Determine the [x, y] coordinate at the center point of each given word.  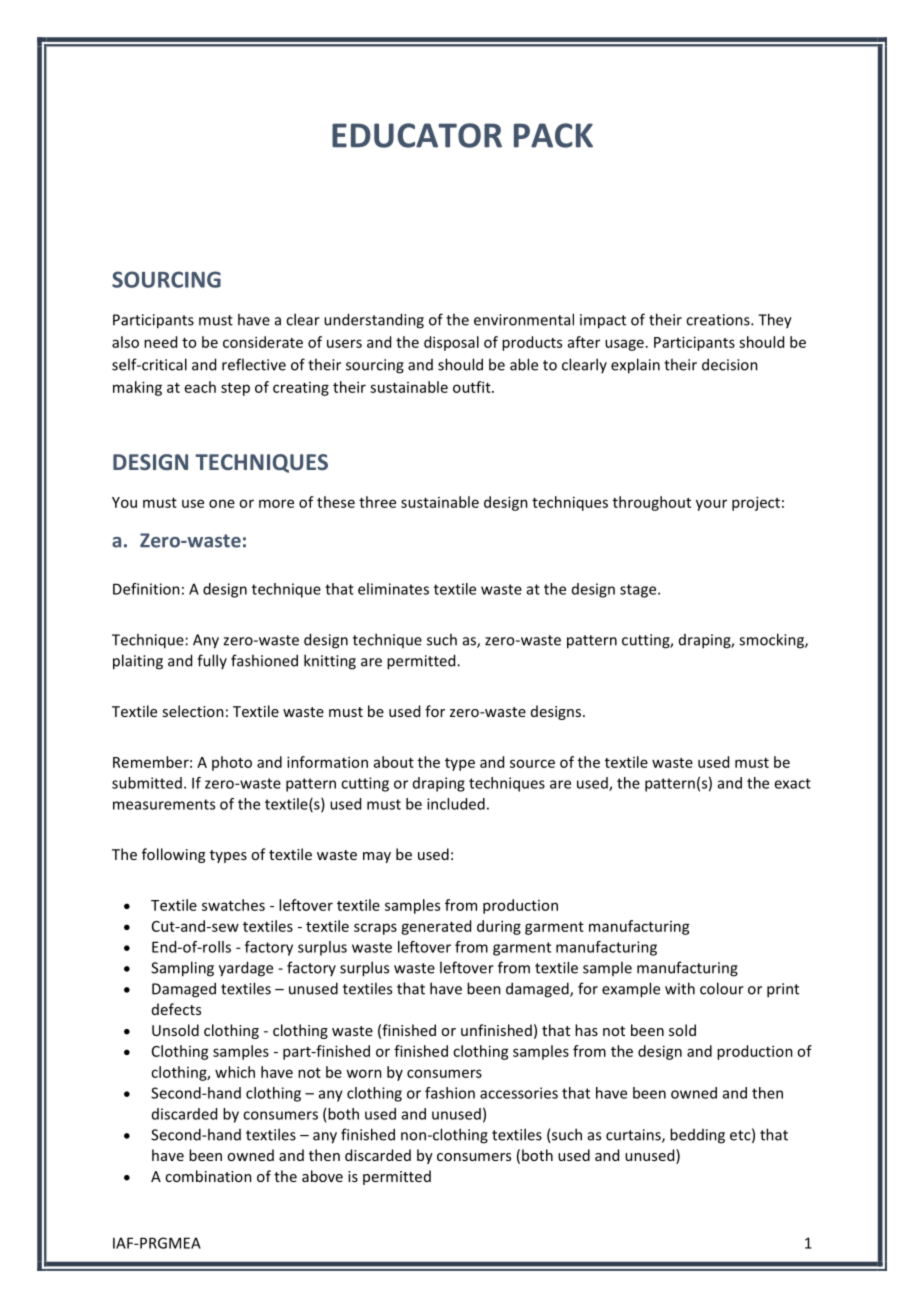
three [377, 502]
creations [719, 320]
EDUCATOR [417, 135]
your [711, 505]
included [456, 804]
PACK [553, 135]
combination [208, 1176]
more [276, 503]
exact [792, 783]
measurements [164, 804]
